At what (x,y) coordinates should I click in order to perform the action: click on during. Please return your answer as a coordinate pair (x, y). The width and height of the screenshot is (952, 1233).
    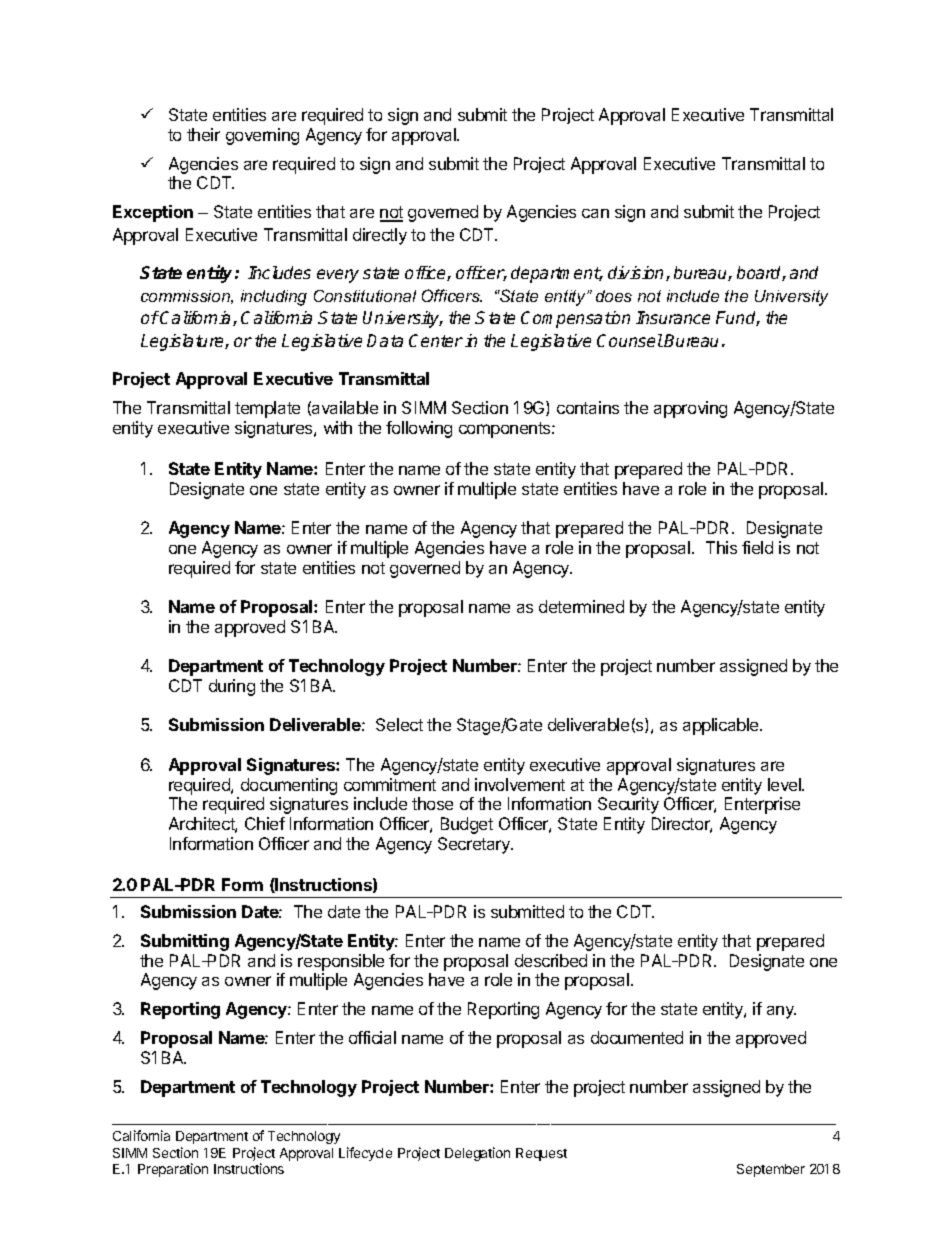
    Looking at the image, I should click on (232, 687).
